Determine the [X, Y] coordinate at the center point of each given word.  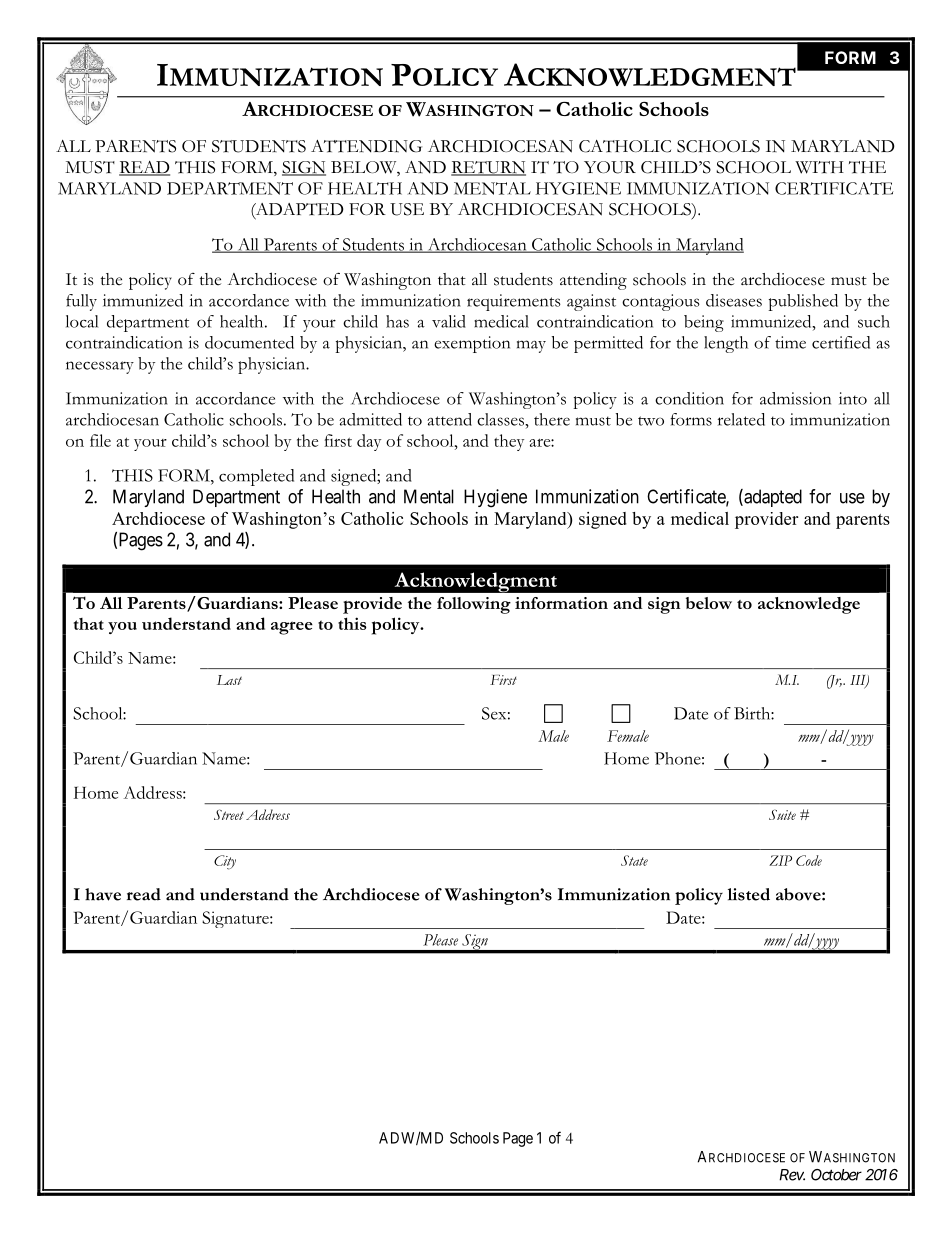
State [634, 860]
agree [292, 628]
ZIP [780, 860]
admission [795, 398]
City [225, 862]
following [474, 605]
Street [229, 814]
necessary [100, 367]
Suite [782, 814]
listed [749, 894]
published [803, 302]
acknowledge [809, 605]
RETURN [488, 168]
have [103, 894]
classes [501, 419]
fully [81, 302]
